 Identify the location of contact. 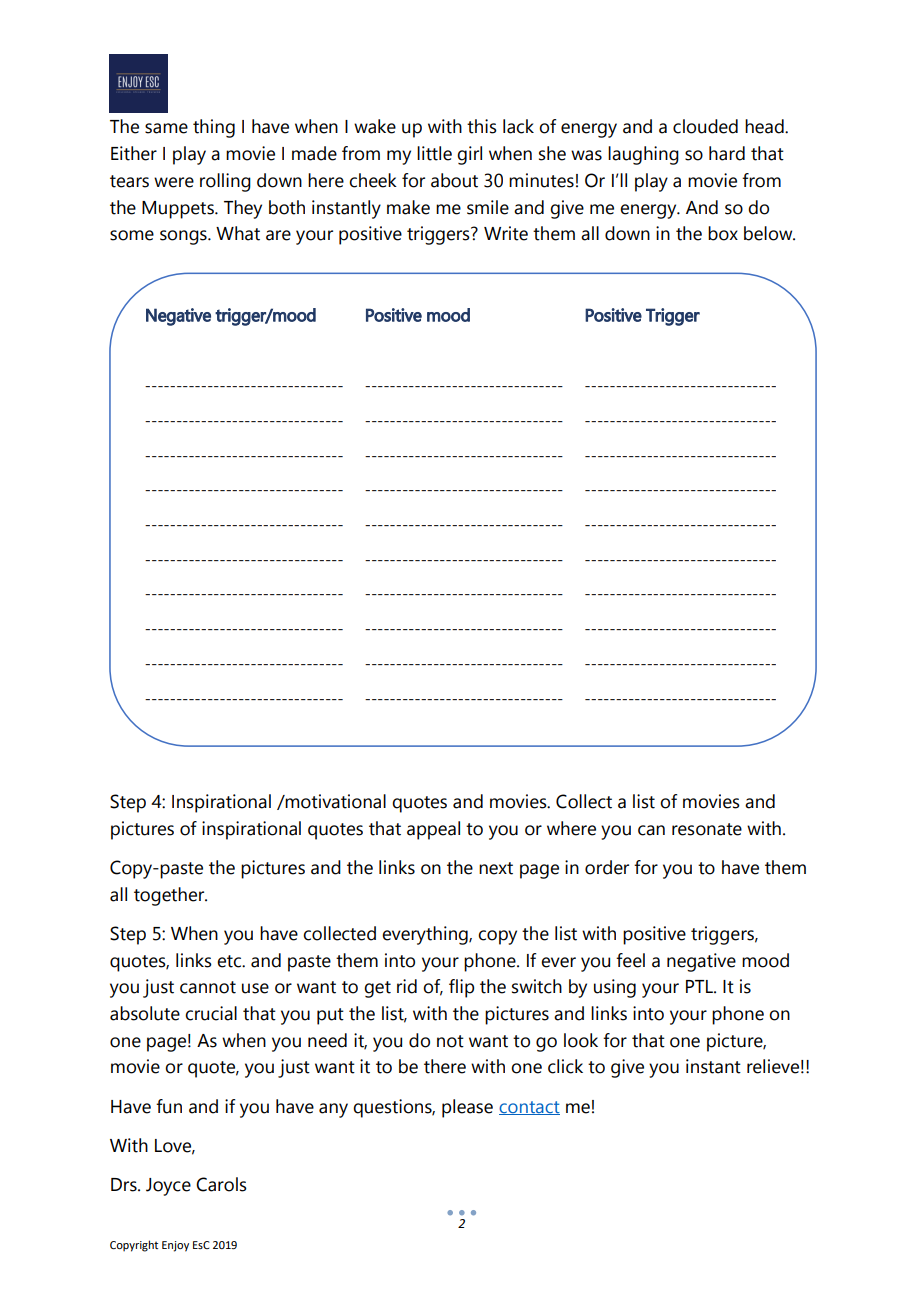
(529, 1108).
